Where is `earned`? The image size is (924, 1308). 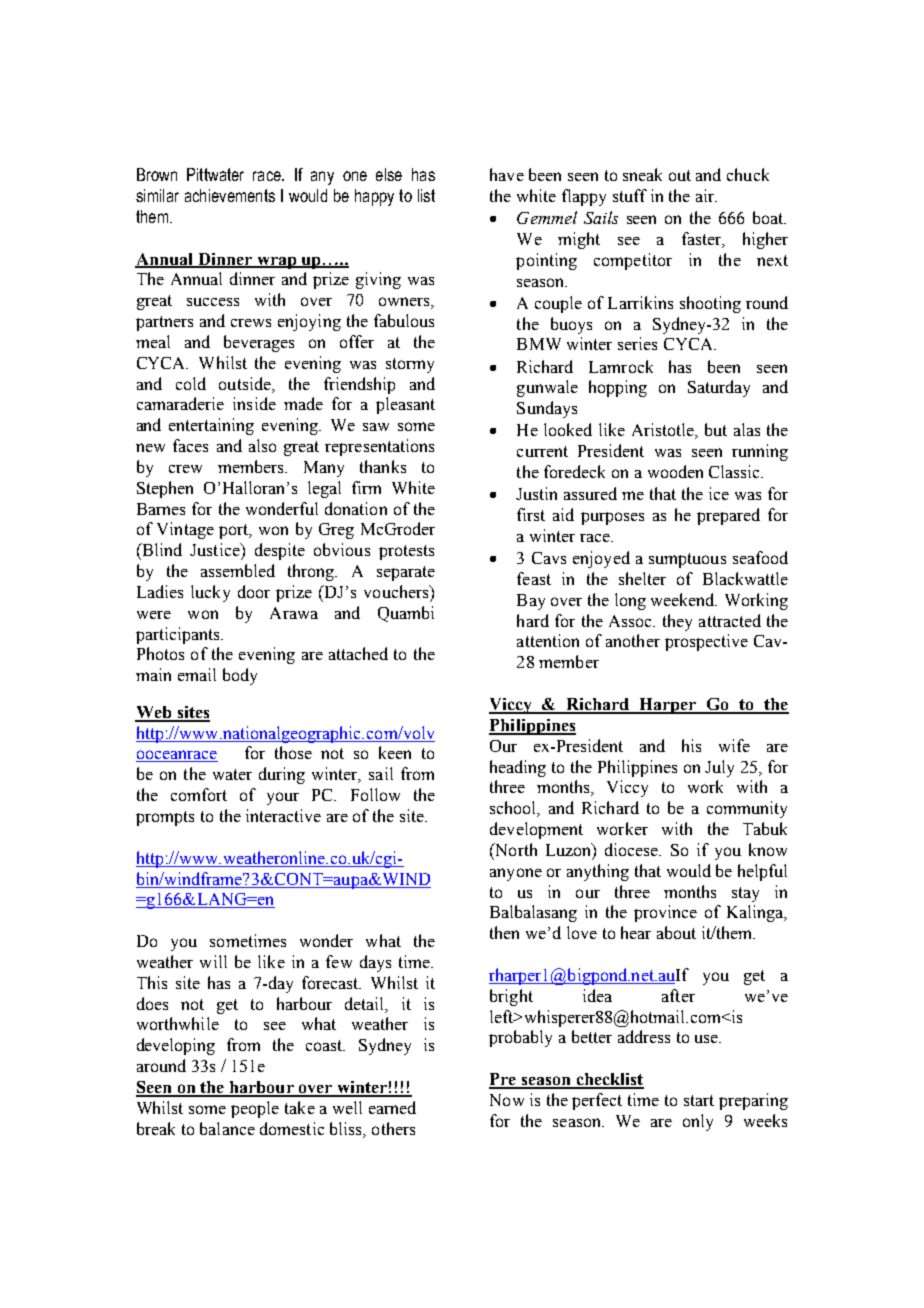
earned is located at coordinates (392, 1107).
